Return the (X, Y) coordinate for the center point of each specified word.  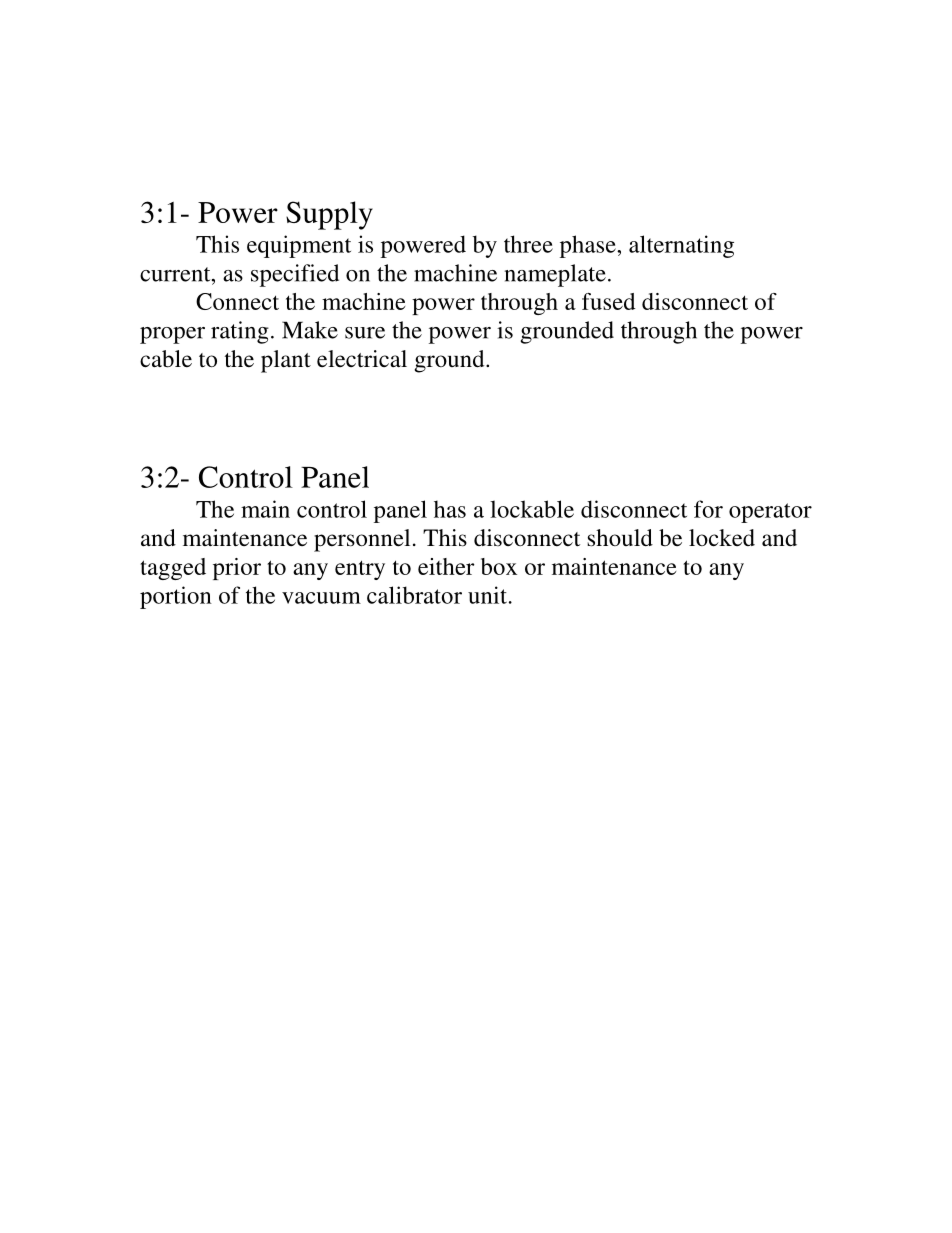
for (708, 509)
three (528, 244)
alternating (681, 246)
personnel (362, 540)
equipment (299, 246)
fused (609, 301)
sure (365, 333)
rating (240, 332)
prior (237, 569)
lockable (532, 509)
